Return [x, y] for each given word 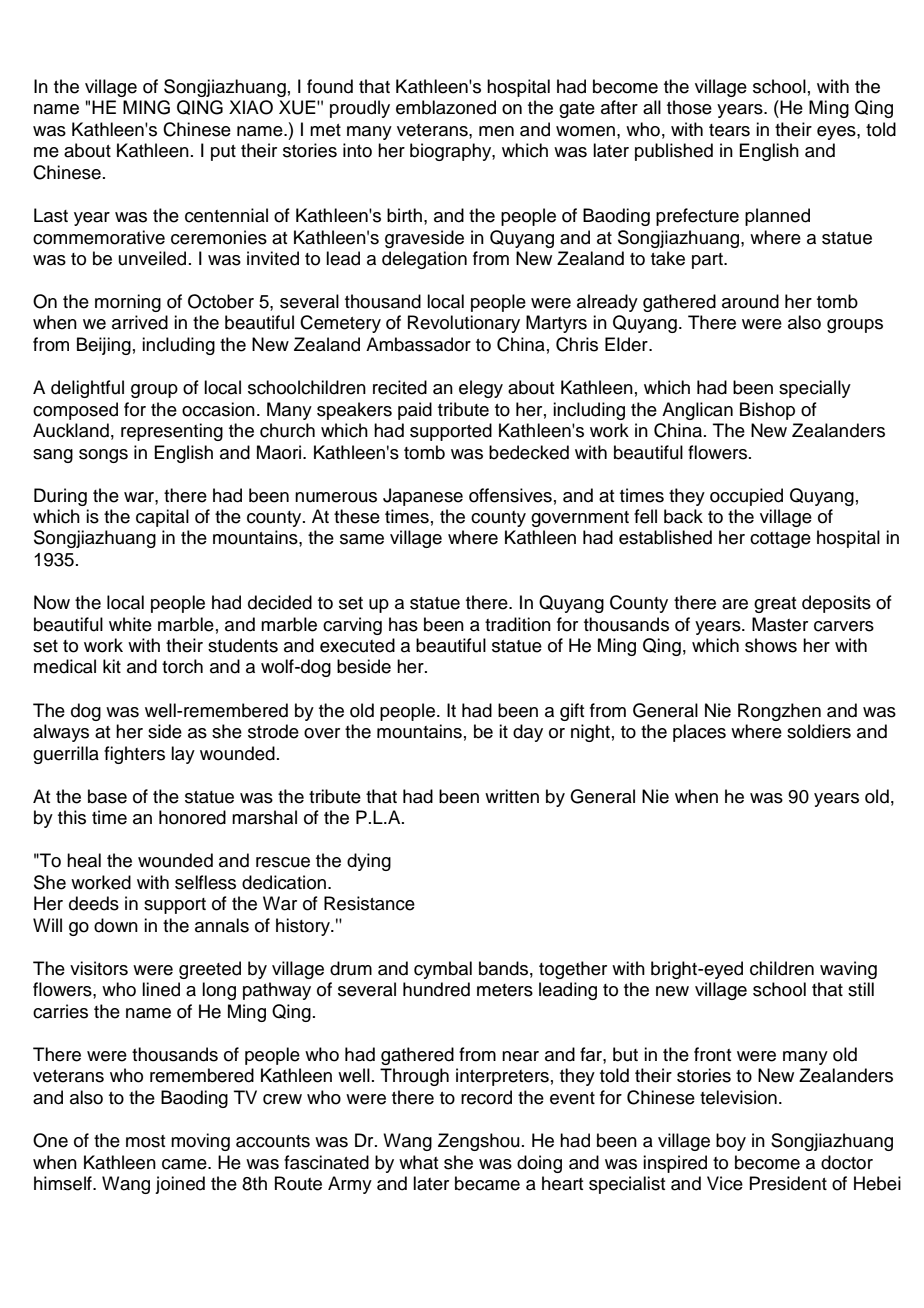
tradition [518, 624]
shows [771, 645]
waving [848, 970]
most [145, 1141]
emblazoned [446, 107]
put [223, 153]
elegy [481, 389]
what [418, 1162]
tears [729, 130]
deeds [94, 903]
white [130, 624]
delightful [87, 389]
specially [815, 389]
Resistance [369, 903]
